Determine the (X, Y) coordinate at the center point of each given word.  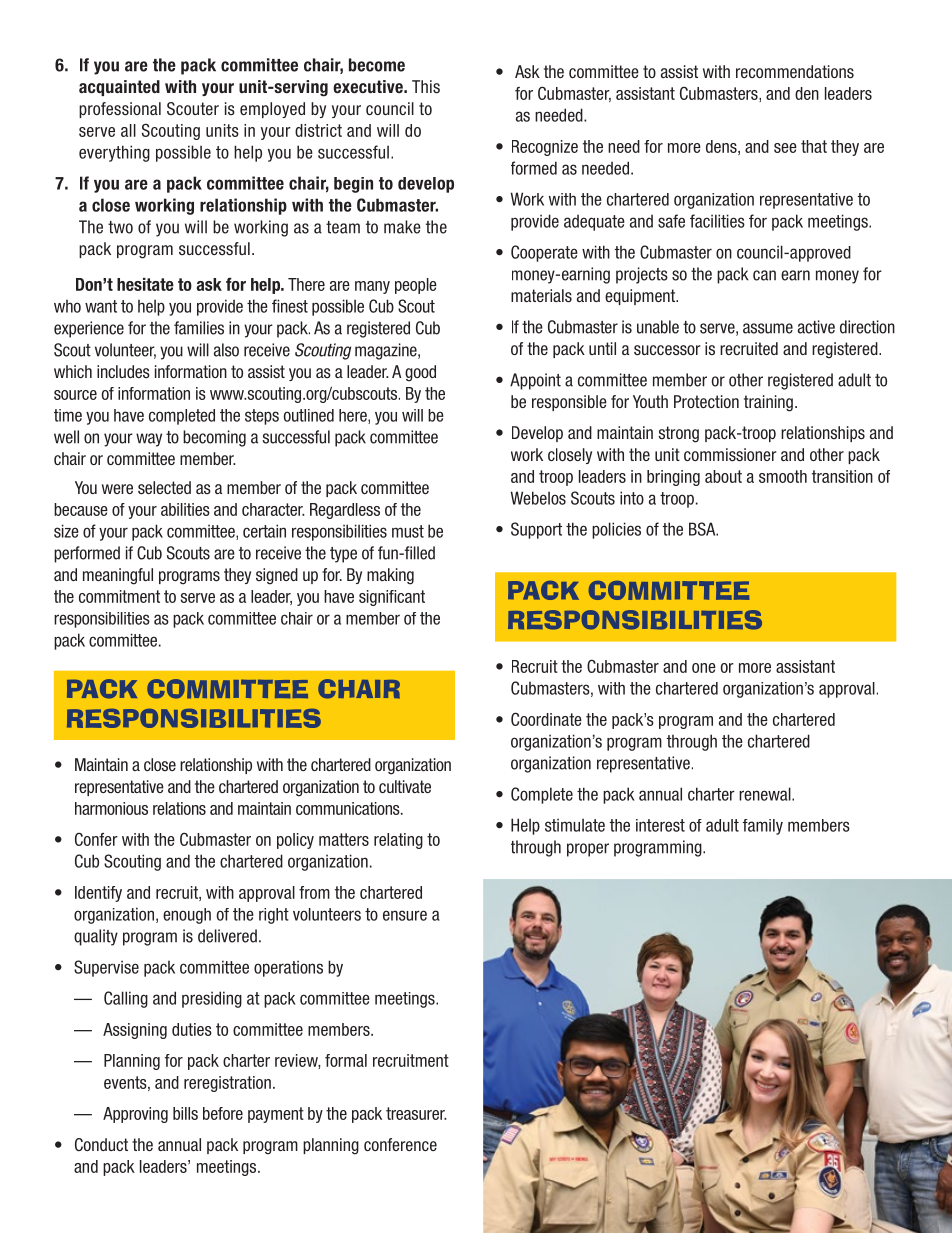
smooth (783, 476)
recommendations (795, 72)
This (426, 87)
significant (392, 598)
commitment (119, 596)
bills (185, 1113)
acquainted (119, 88)
